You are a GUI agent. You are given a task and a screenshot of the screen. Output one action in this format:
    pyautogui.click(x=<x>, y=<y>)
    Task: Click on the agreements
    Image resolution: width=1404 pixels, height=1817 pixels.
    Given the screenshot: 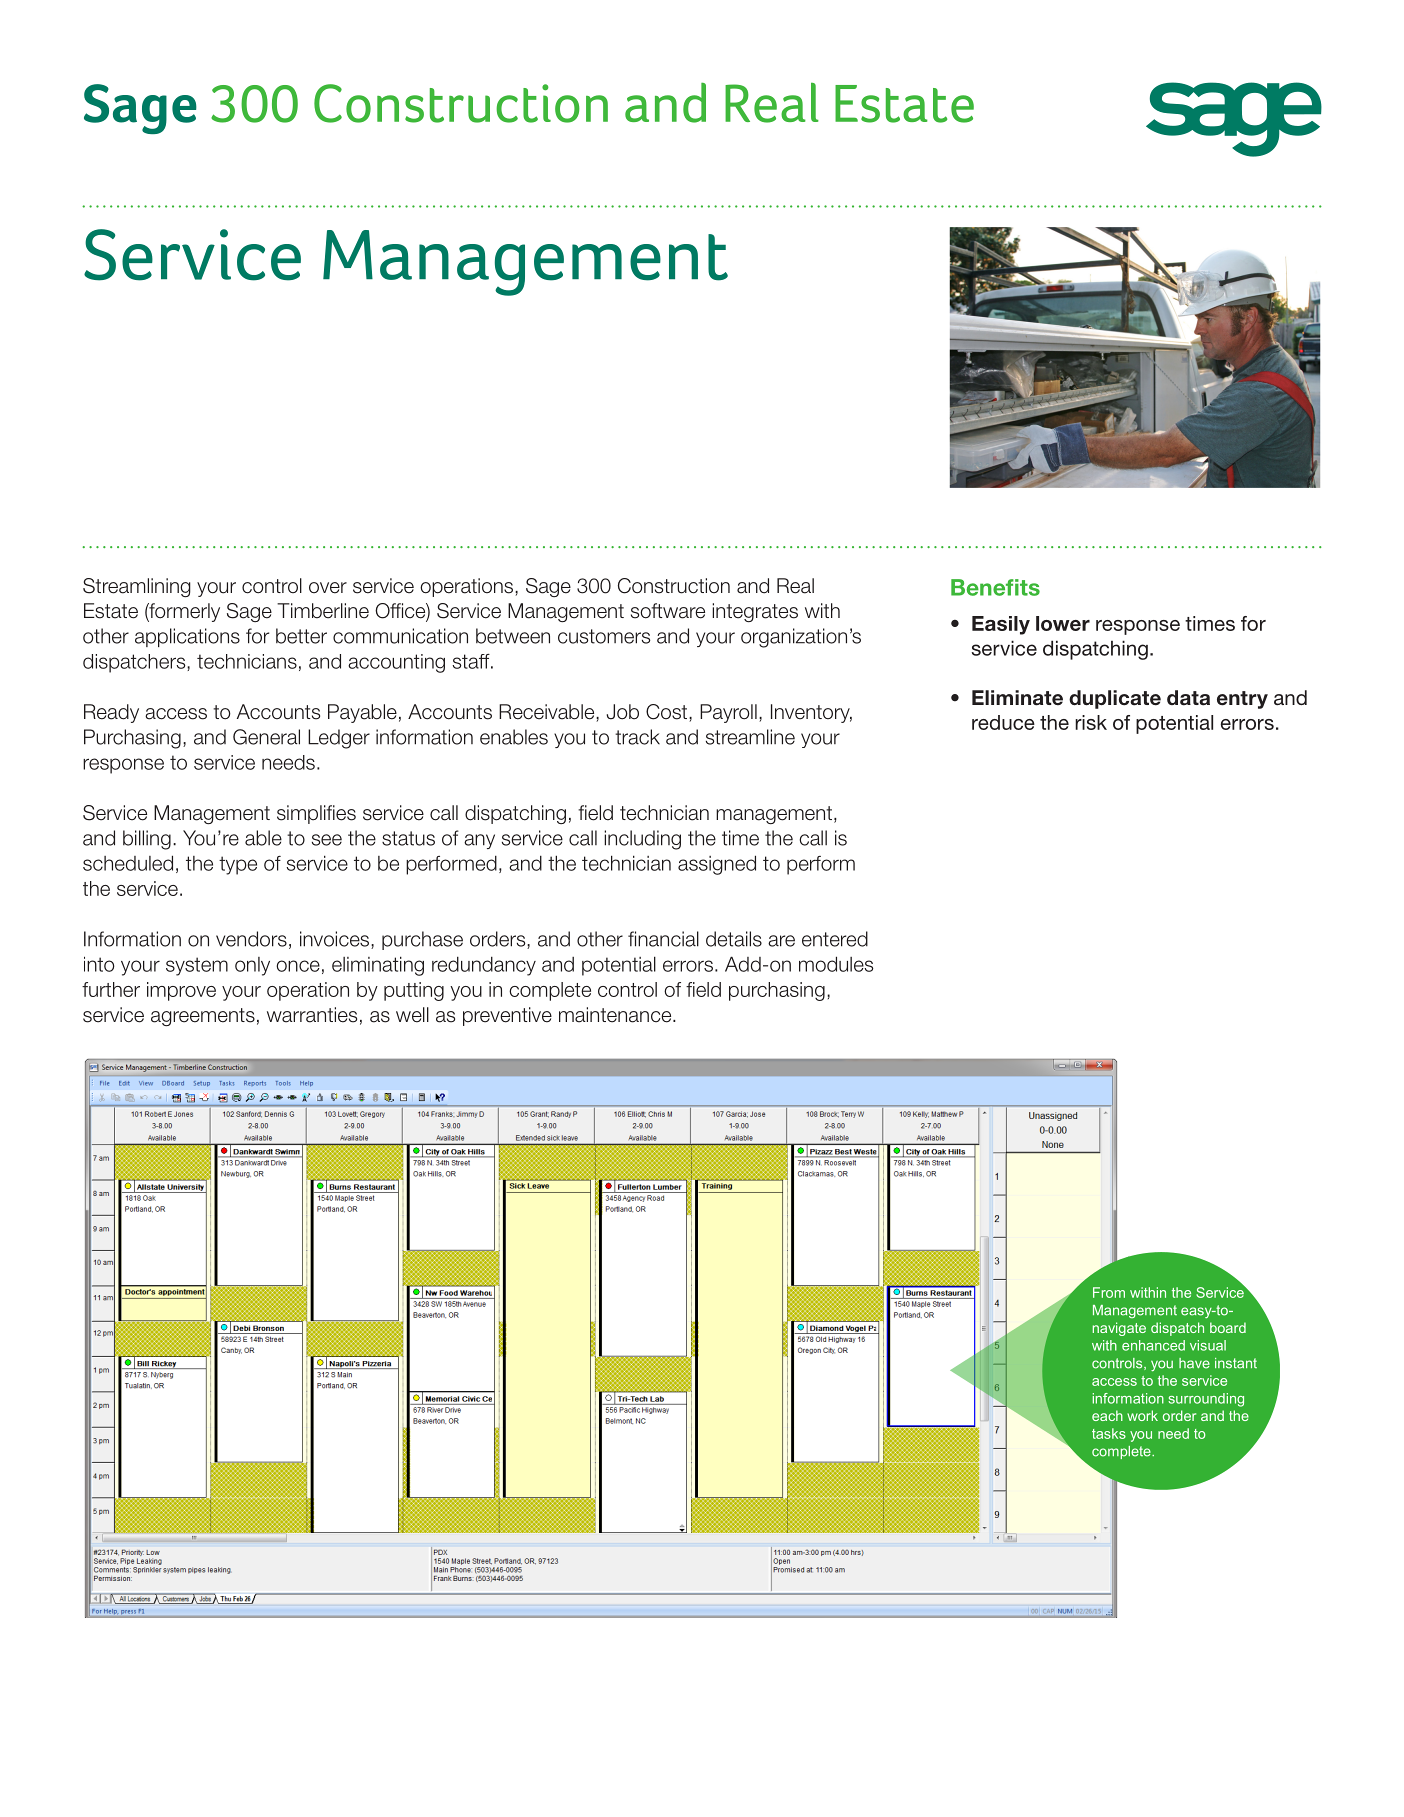 What is the action you would take?
    pyautogui.click(x=203, y=1017)
